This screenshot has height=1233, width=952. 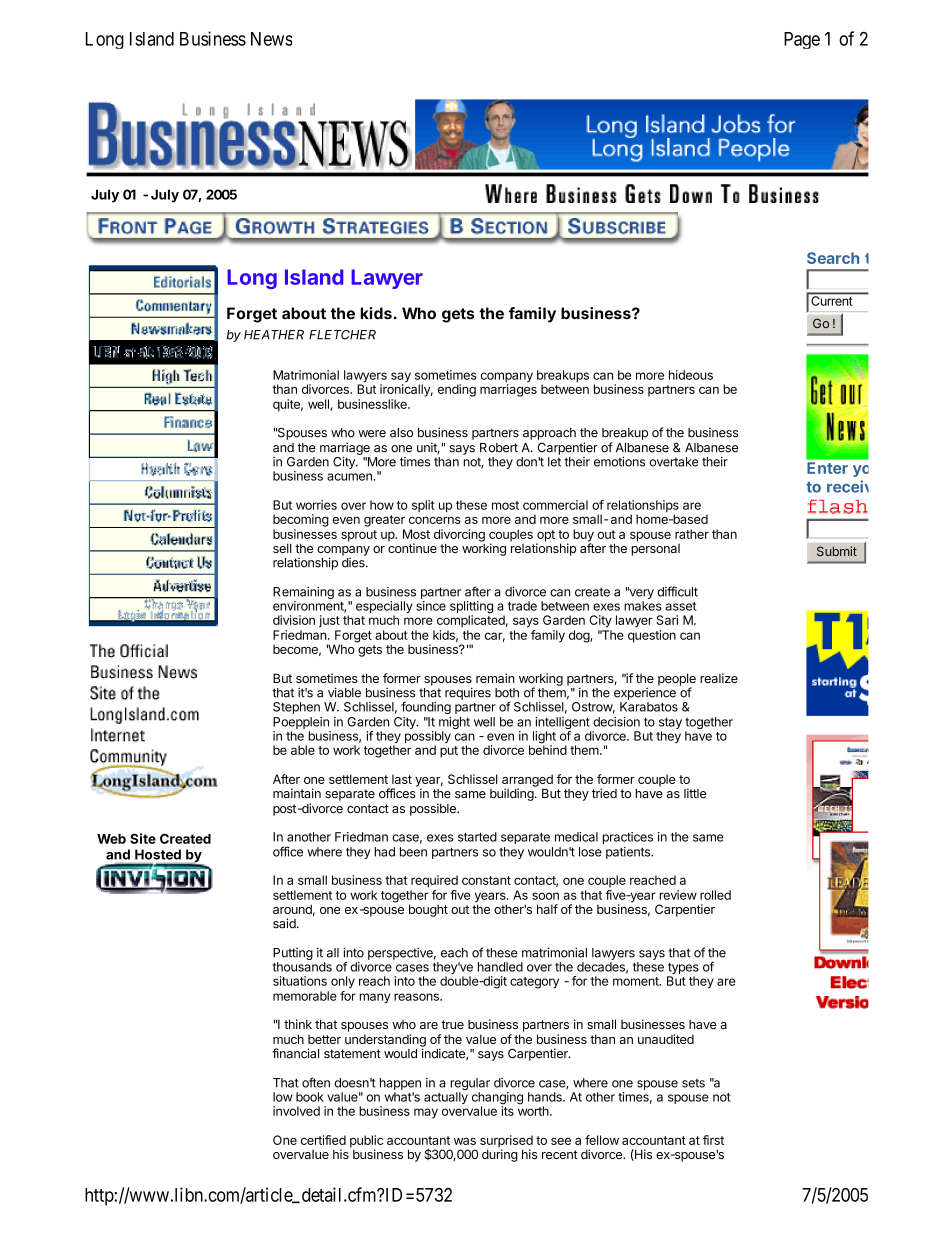 I want to click on Page, so click(x=802, y=40).
